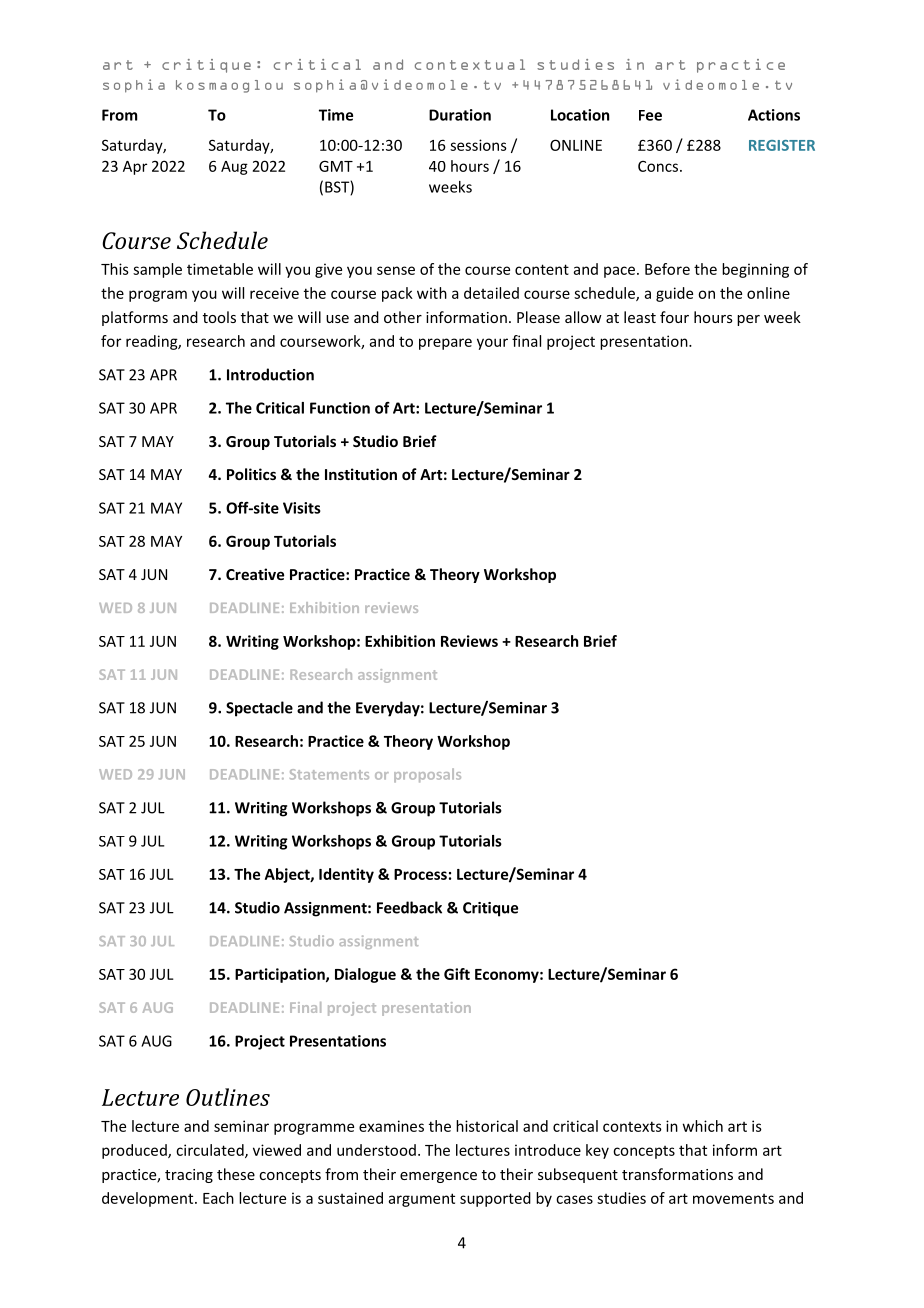 Image resolution: width=924 pixels, height=1308 pixels. Describe the element at coordinates (748, 320) in the image. I see `per` at that location.
